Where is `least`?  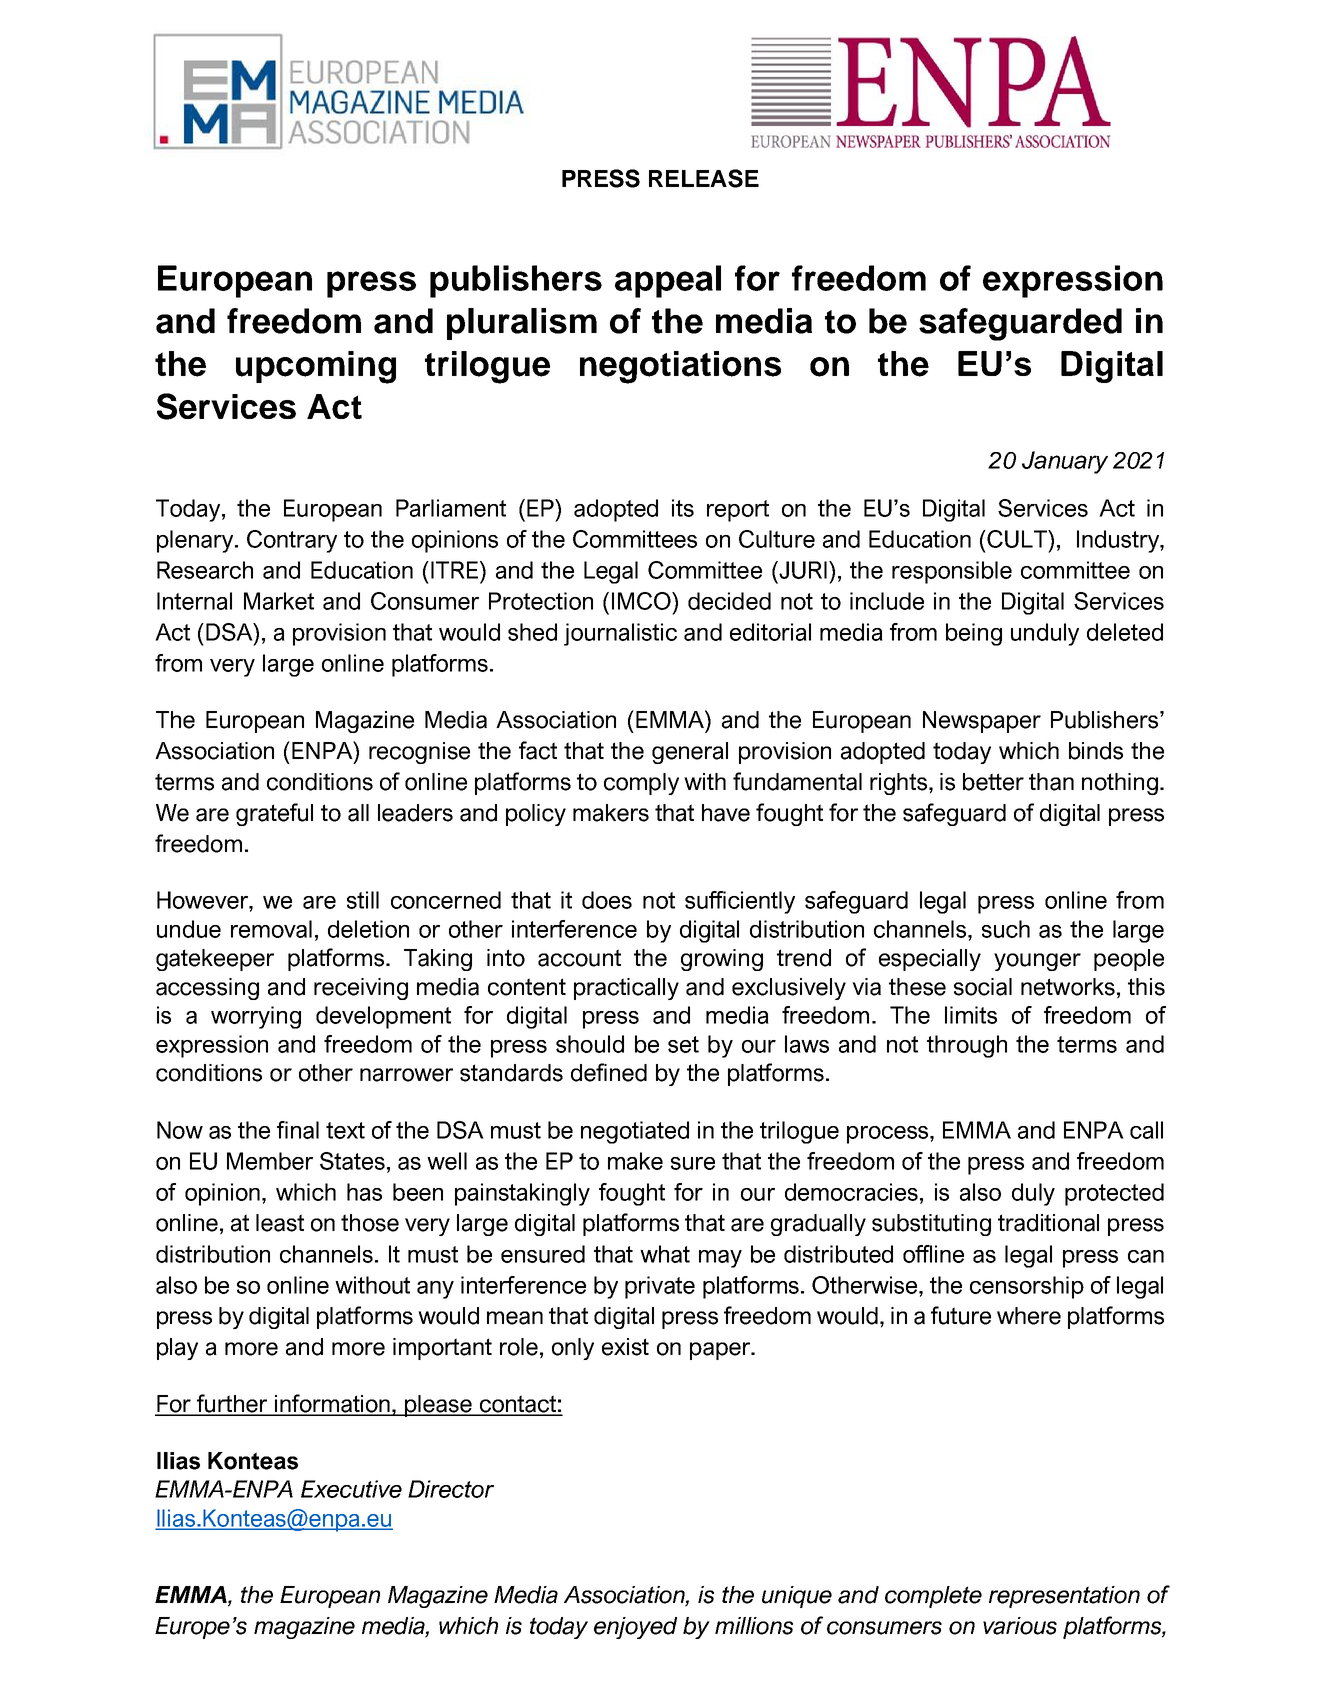 least is located at coordinates (280, 1223).
